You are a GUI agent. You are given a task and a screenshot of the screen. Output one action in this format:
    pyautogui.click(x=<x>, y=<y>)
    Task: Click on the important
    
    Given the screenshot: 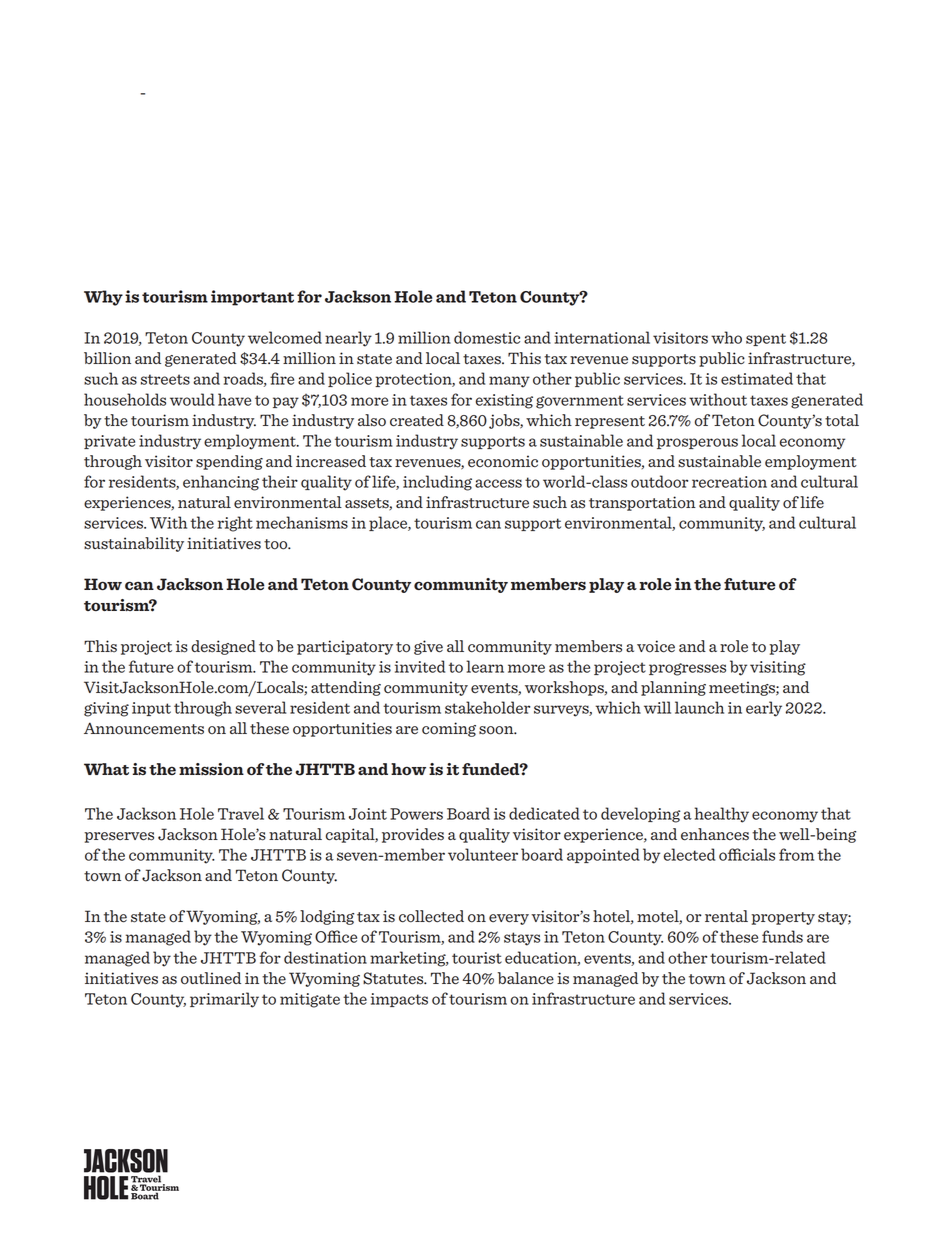 What is the action you would take?
    pyautogui.click(x=252, y=298)
